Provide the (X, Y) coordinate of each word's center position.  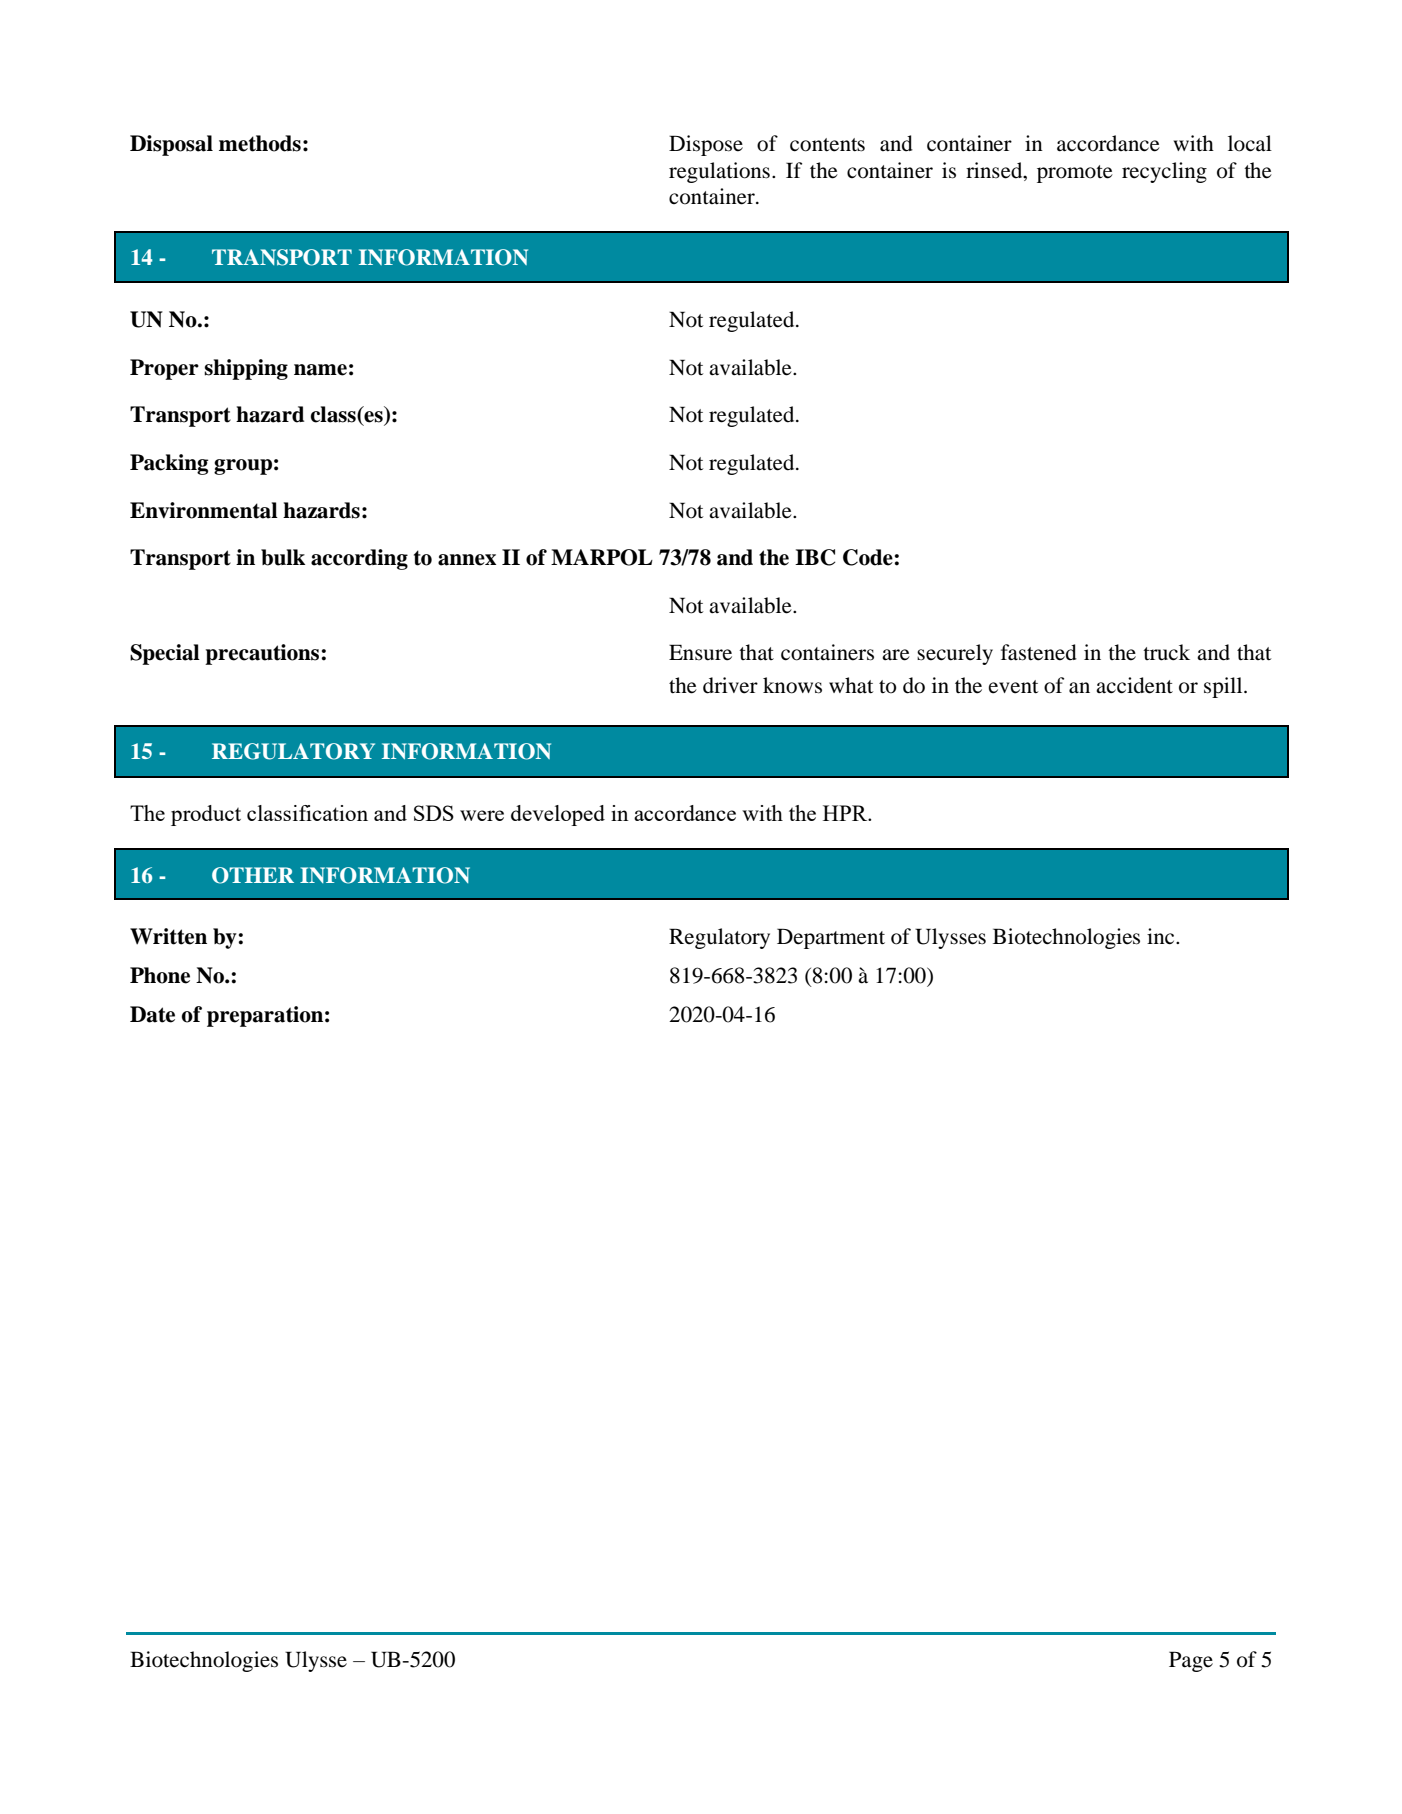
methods (260, 143)
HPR (846, 813)
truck (1166, 652)
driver (730, 685)
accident (1134, 685)
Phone (160, 975)
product (206, 815)
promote (1075, 174)
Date (152, 1014)
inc (1162, 936)
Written (168, 936)
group (243, 467)
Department (831, 938)
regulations (719, 172)
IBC (815, 557)
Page (1191, 1661)
